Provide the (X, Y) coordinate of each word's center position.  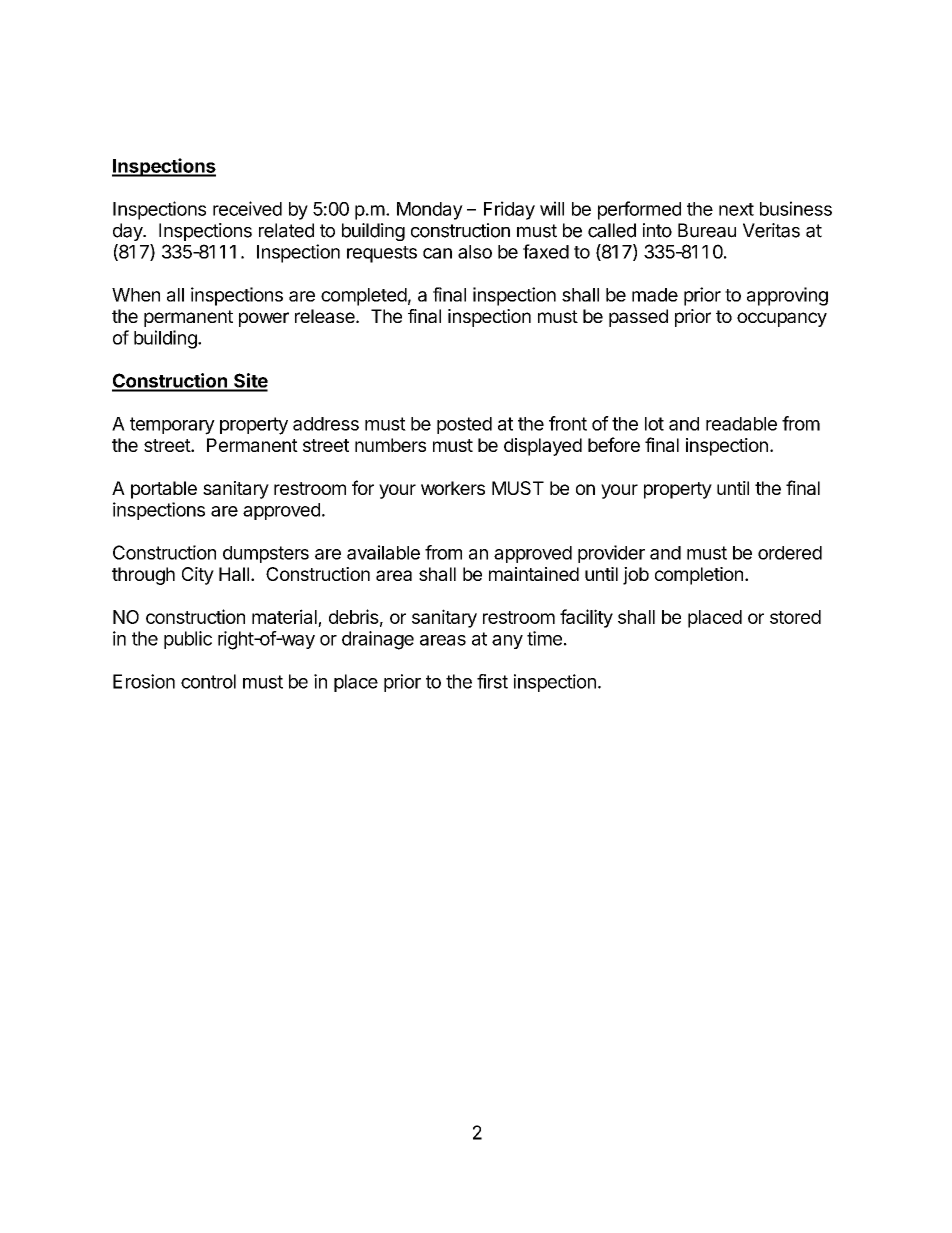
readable (741, 424)
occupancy (782, 319)
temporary (172, 426)
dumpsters (266, 554)
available (383, 552)
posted (464, 425)
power (264, 319)
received (247, 208)
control (208, 681)
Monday (430, 211)
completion (699, 576)
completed (364, 297)
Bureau (707, 230)
